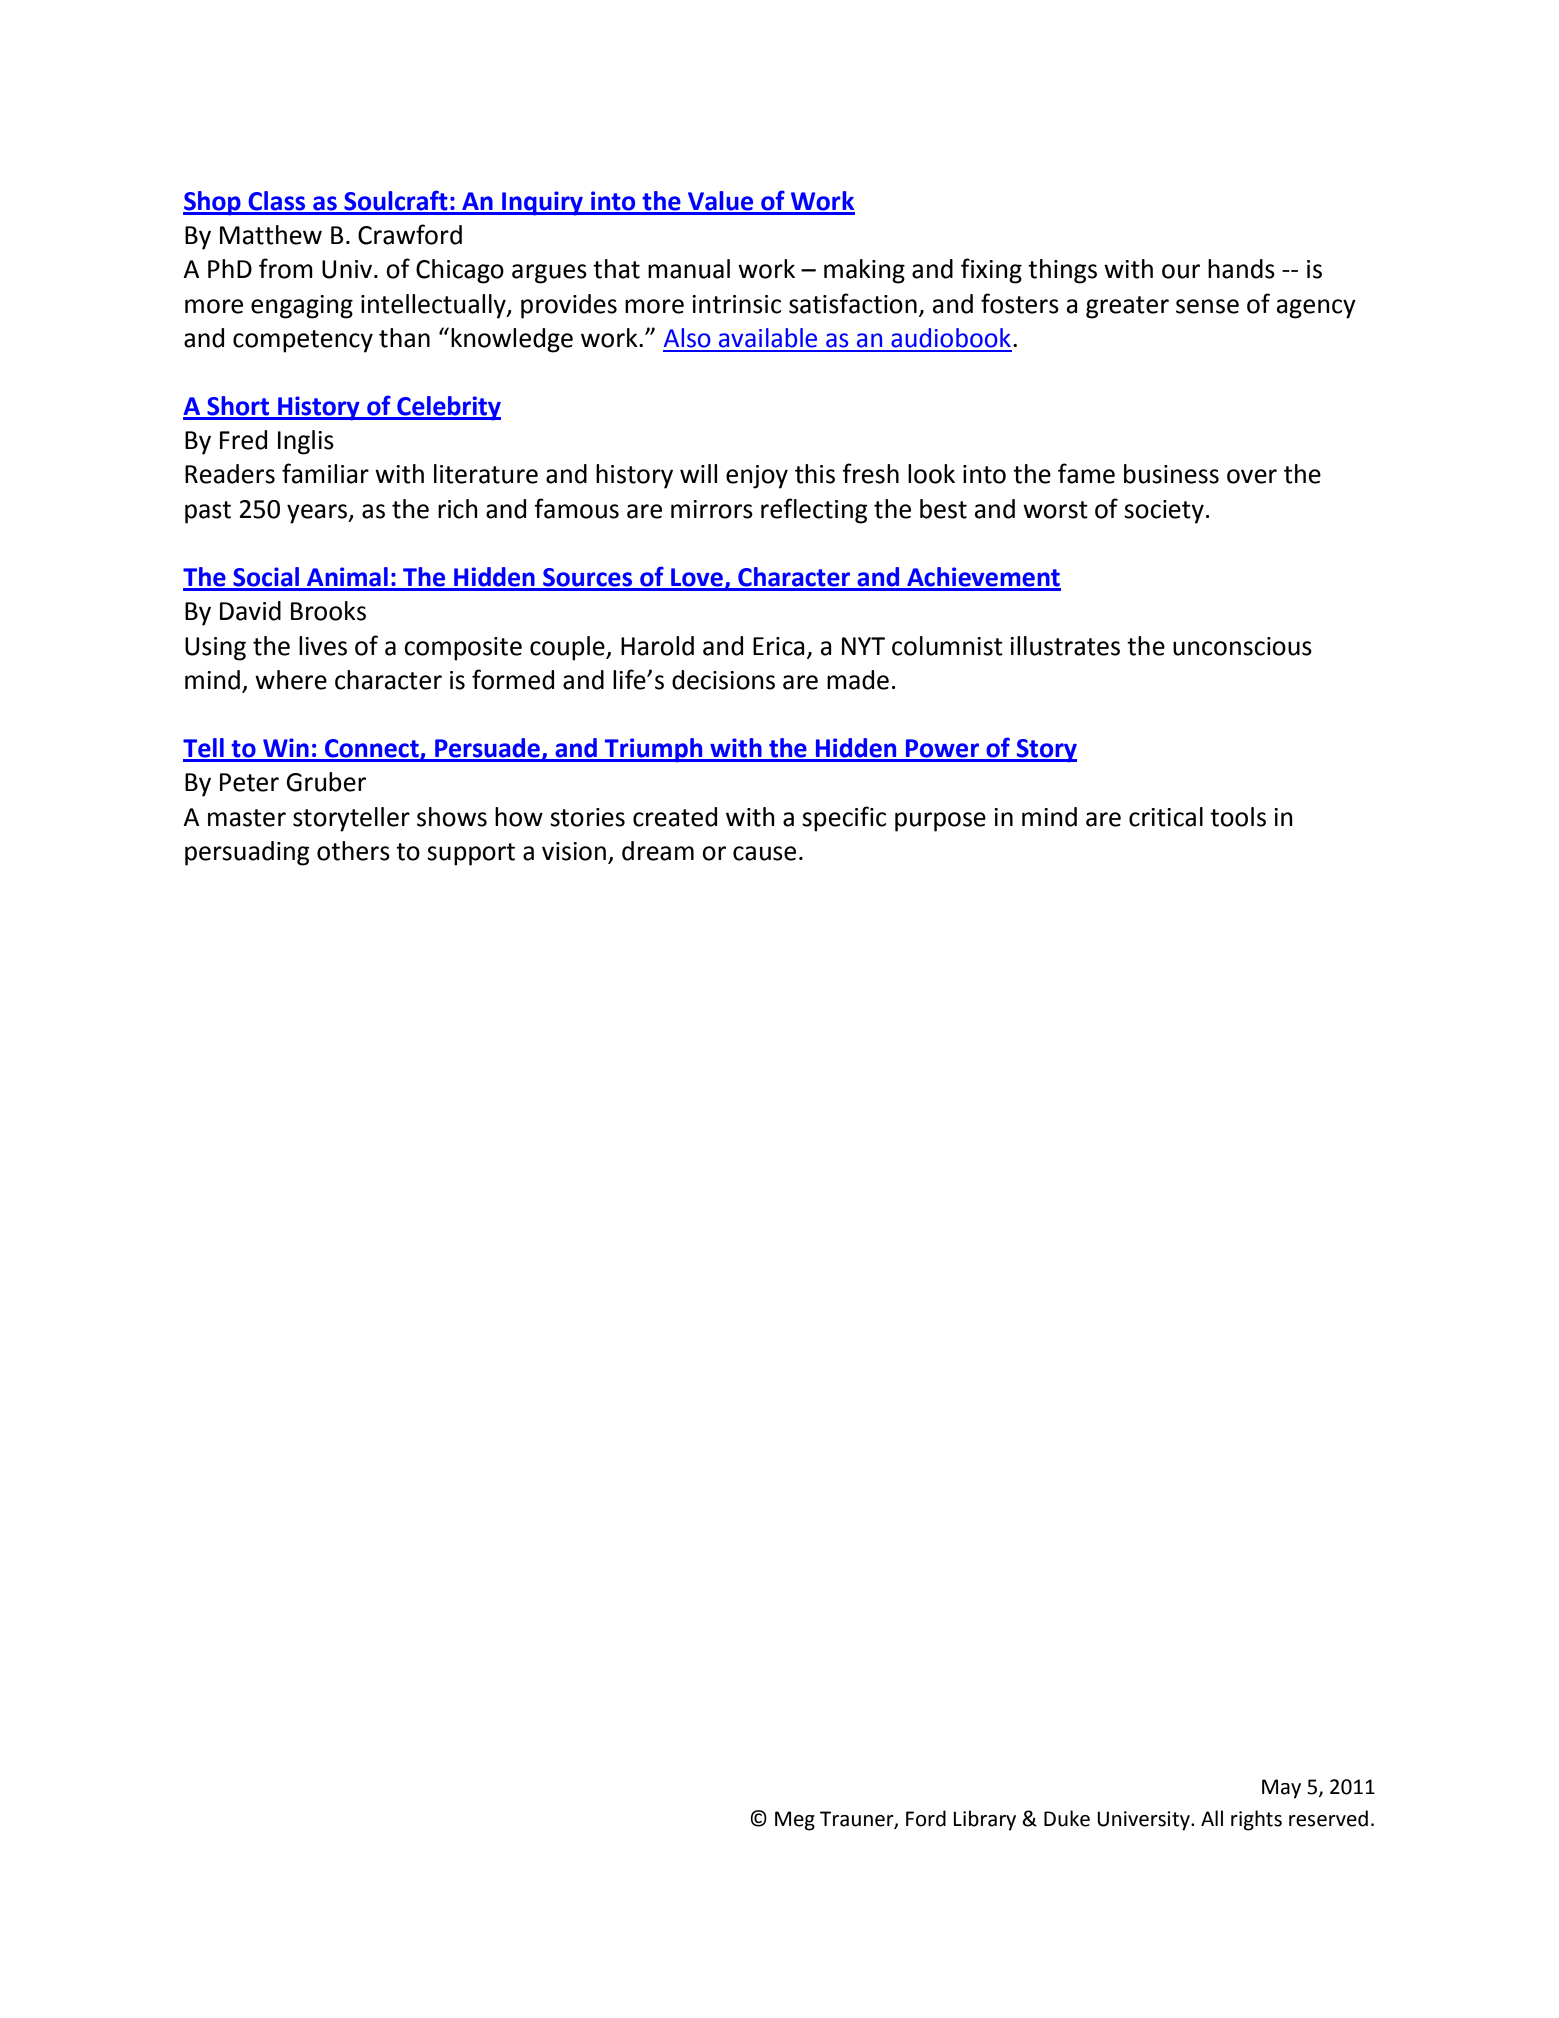 This document has width=1559, height=2018. I want to click on specific, so click(844, 819).
